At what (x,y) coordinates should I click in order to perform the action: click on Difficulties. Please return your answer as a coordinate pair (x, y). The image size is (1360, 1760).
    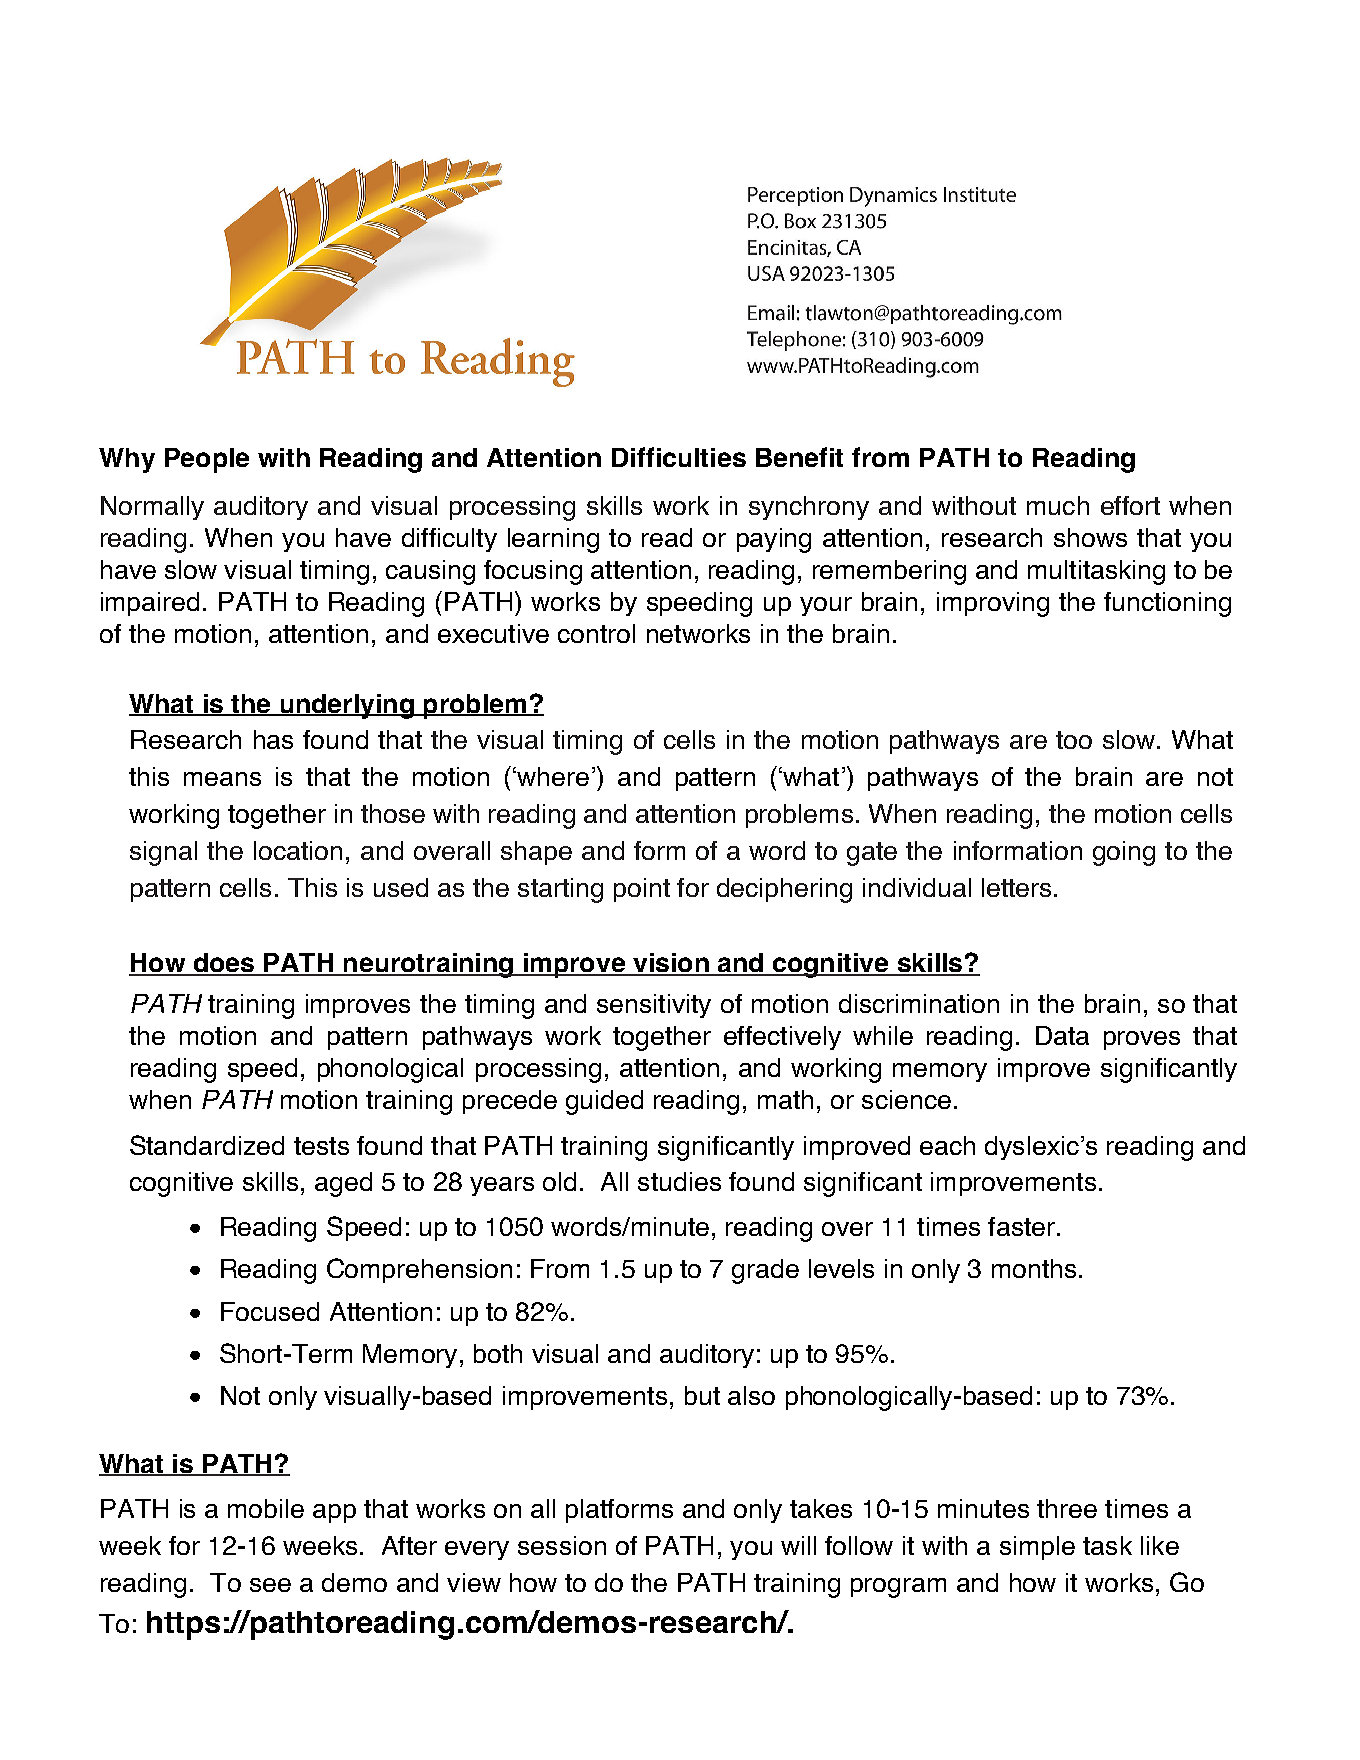
    Looking at the image, I should click on (679, 457).
